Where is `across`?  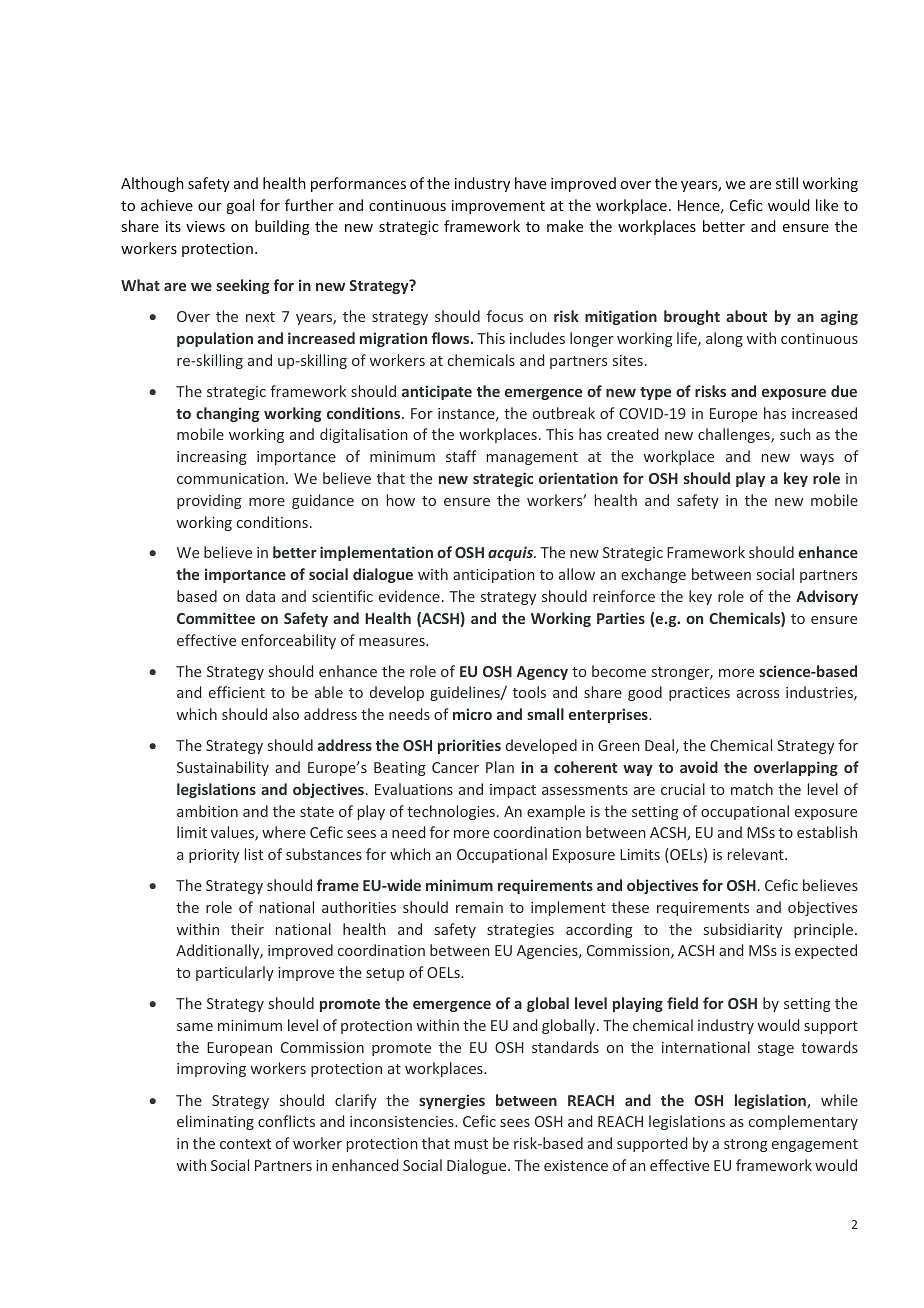 across is located at coordinates (758, 694).
